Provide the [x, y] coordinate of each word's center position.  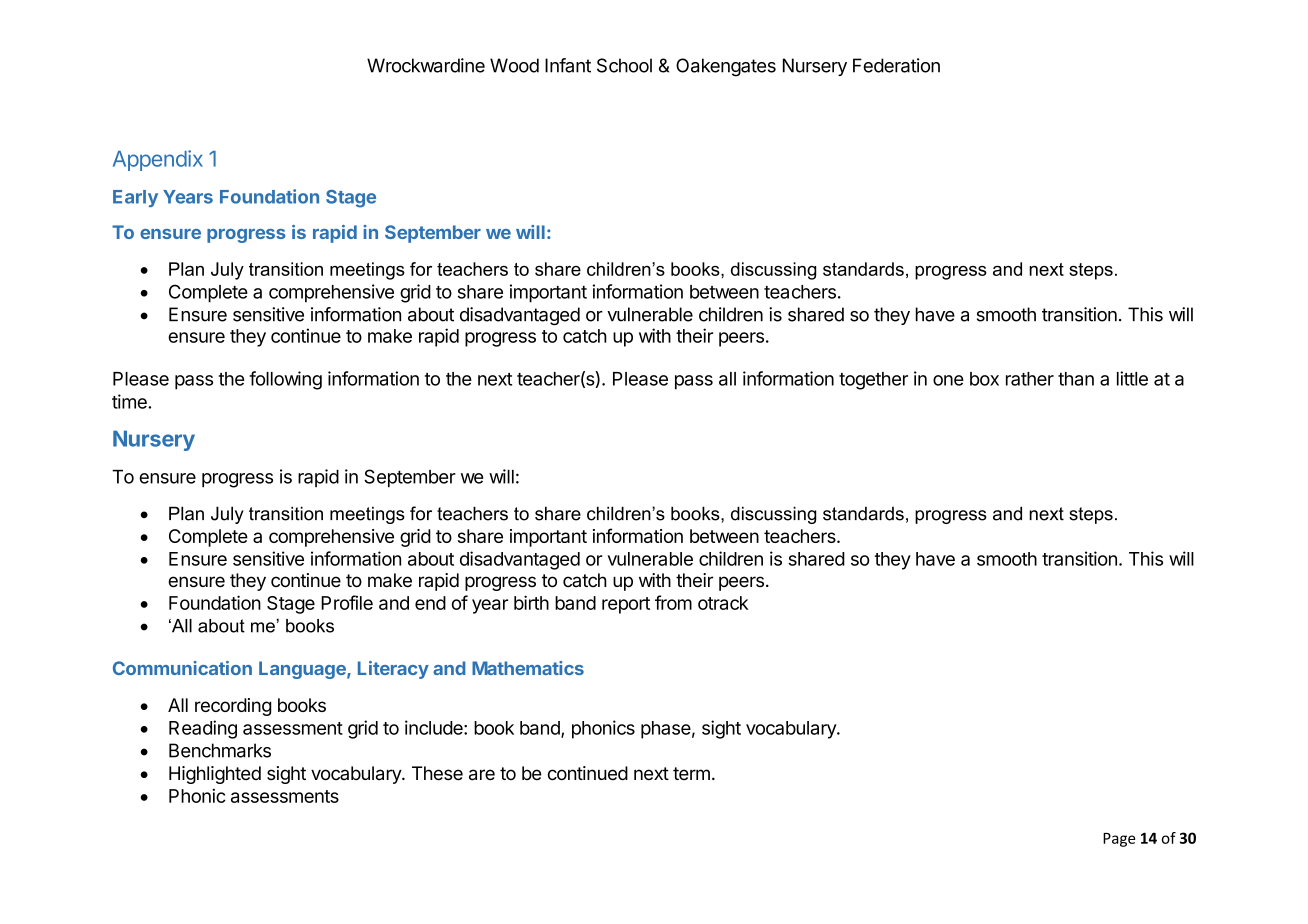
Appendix [158, 160]
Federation [896, 65]
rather [1030, 379]
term [691, 774]
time [130, 401]
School [624, 65]
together [873, 381]
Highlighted [215, 775]
